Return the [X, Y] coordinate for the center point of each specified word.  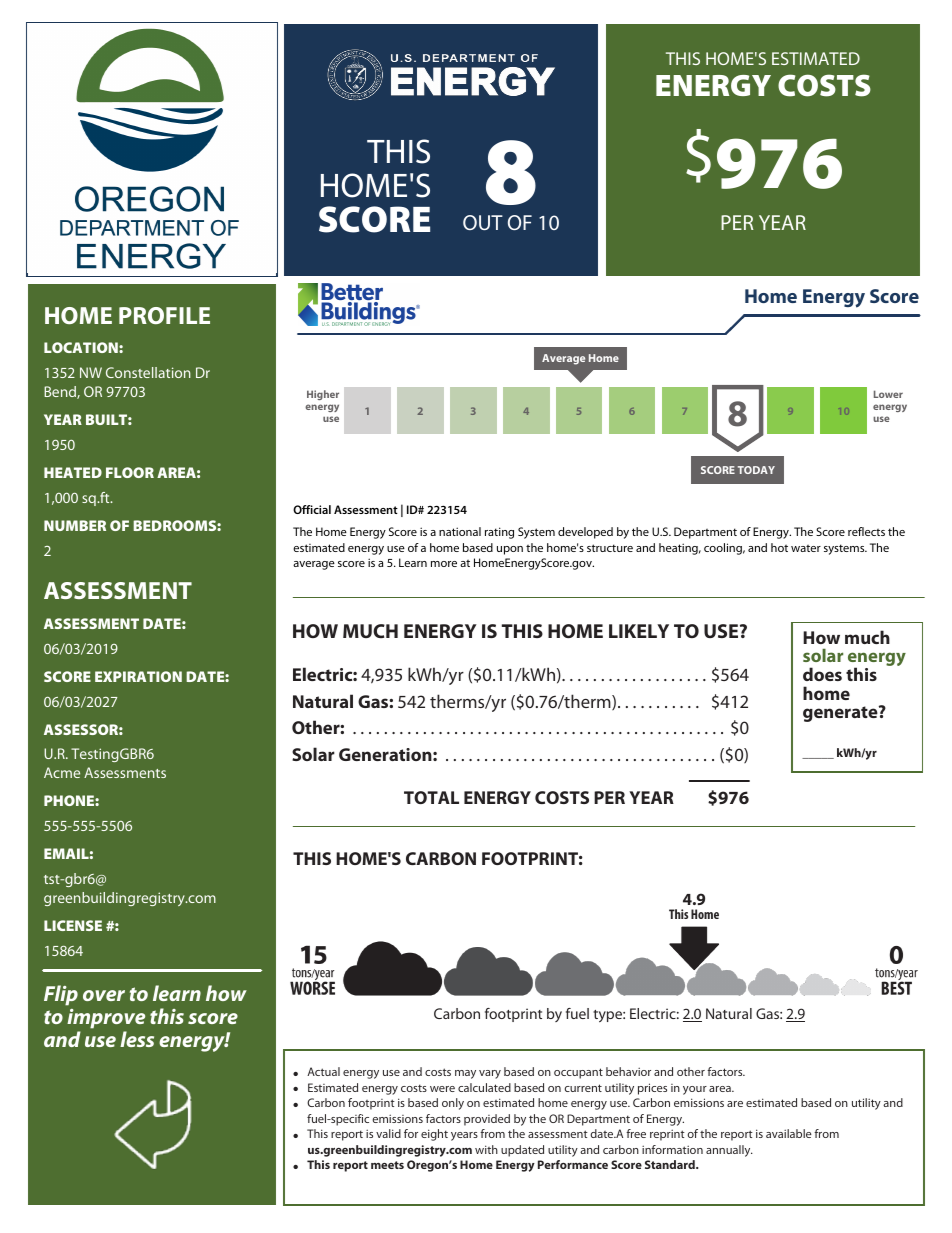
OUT [483, 222]
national [460, 531]
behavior [628, 1071]
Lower [888, 394]
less [137, 1039]
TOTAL [431, 797]
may [465, 1074]
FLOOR [130, 472]
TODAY [756, 470]
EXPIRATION [138, 676]
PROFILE [164, 315]
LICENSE [73, 925]
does [822, 674]
